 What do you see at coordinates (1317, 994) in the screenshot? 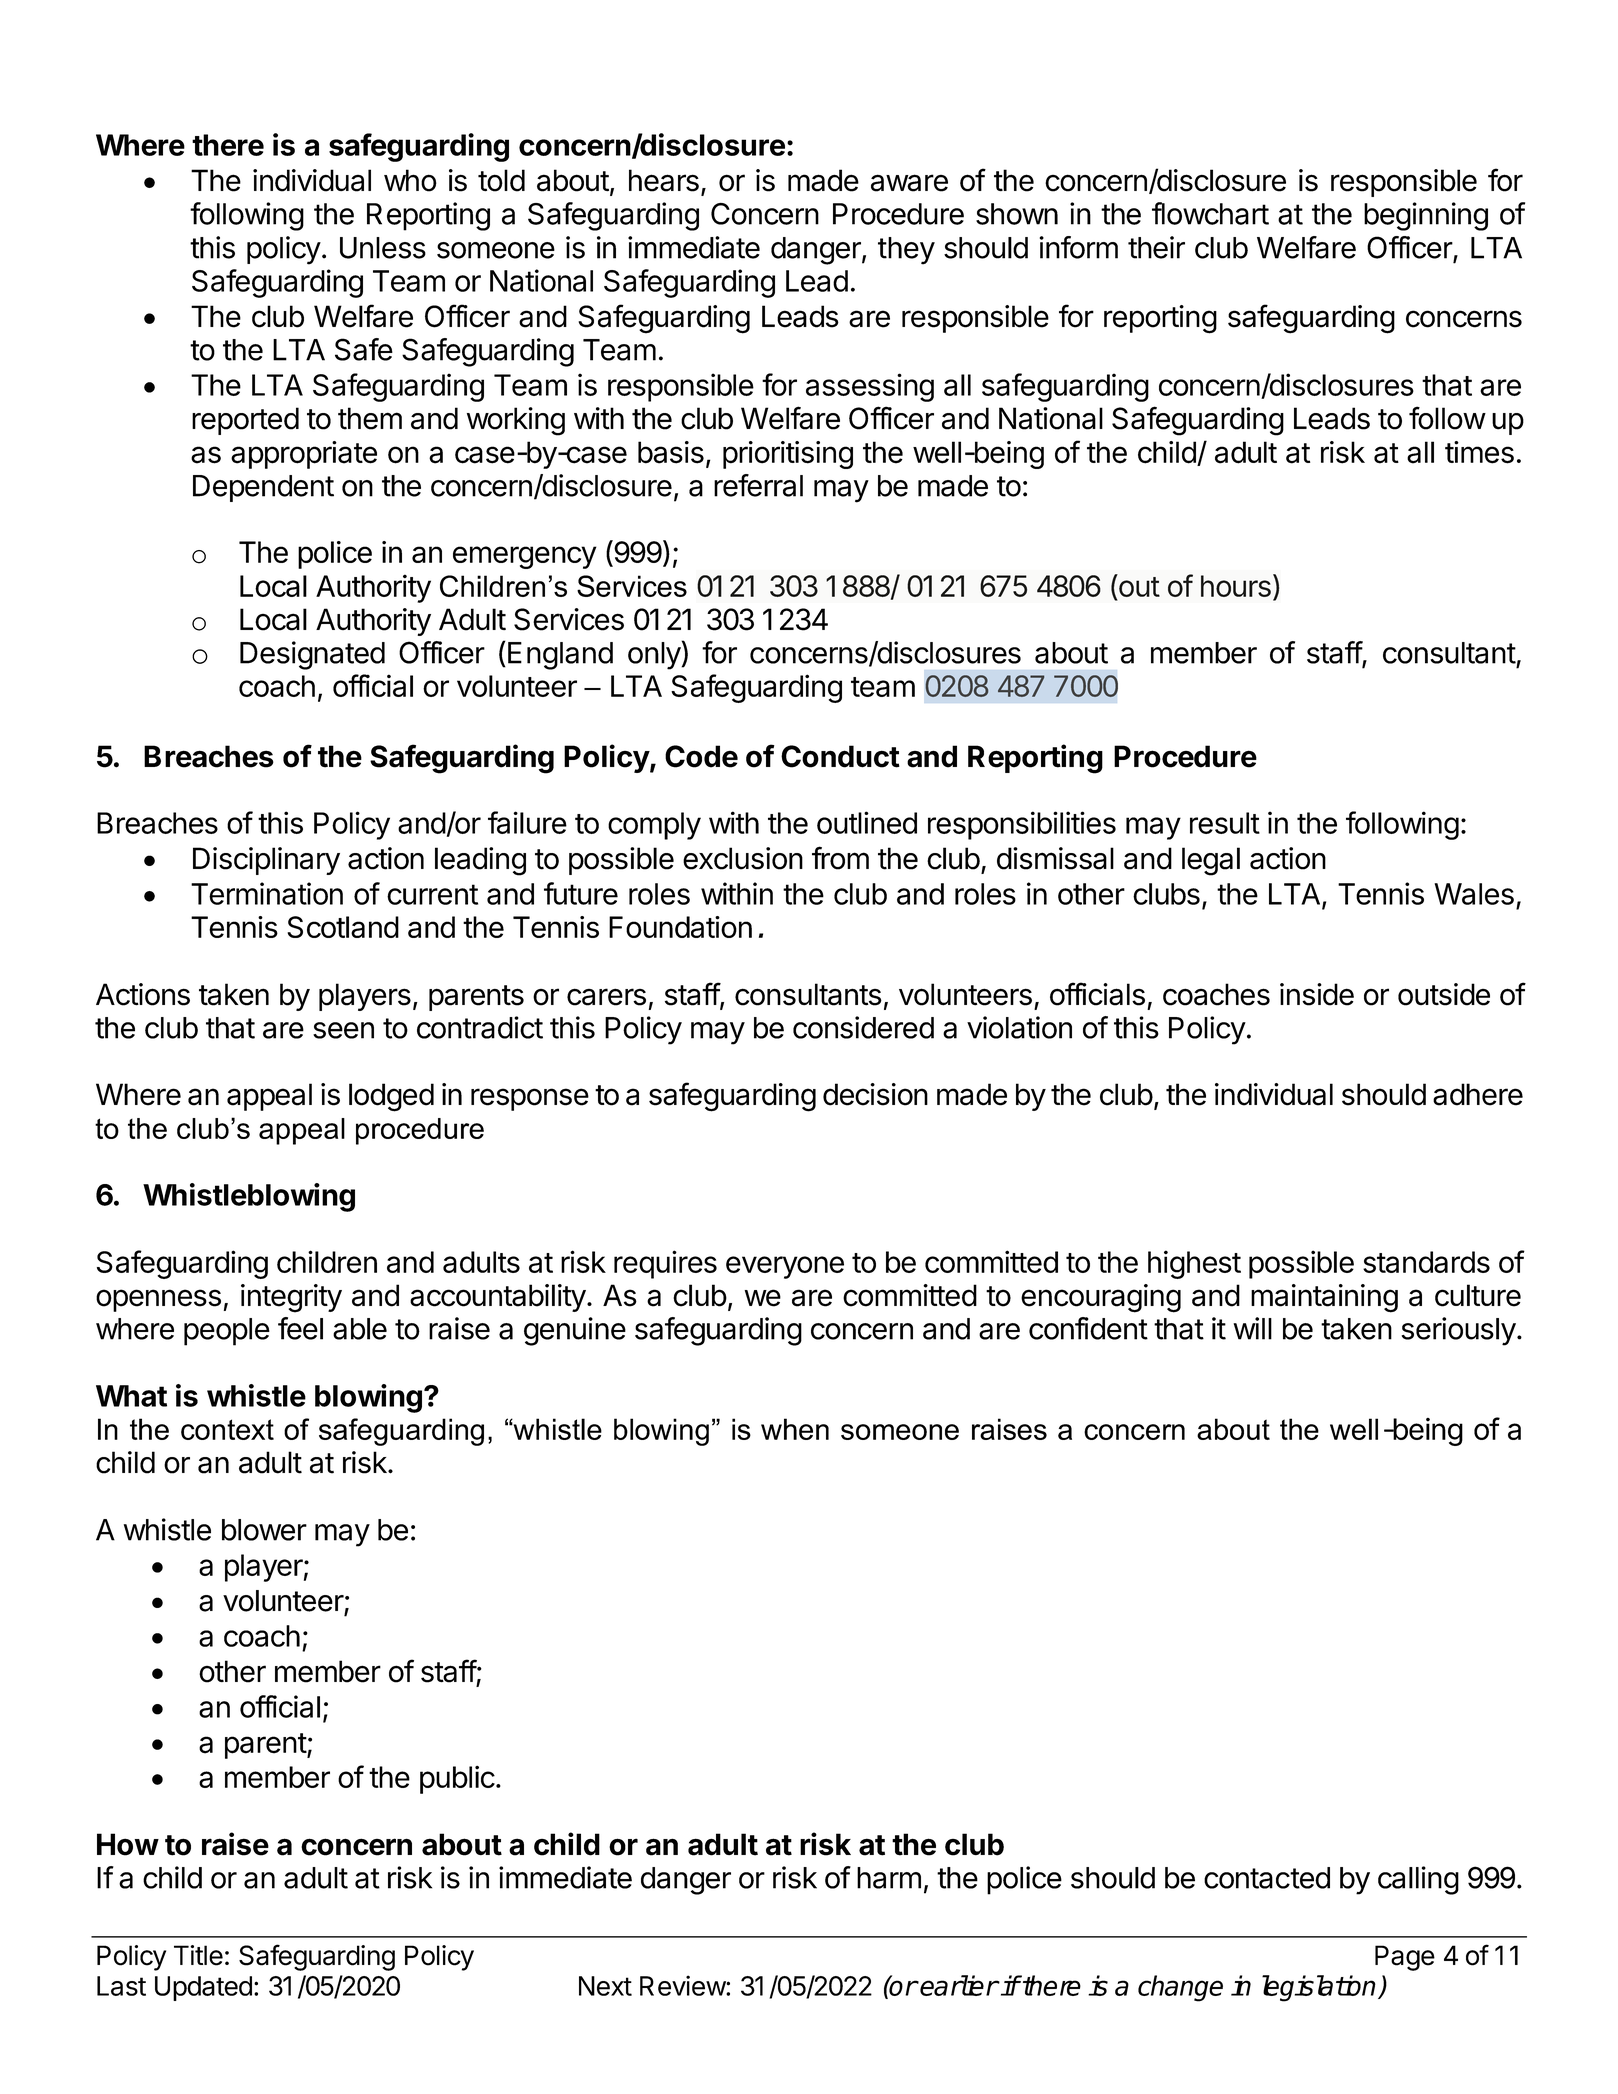
I see `inside` at bounding box center [1317, 994].
